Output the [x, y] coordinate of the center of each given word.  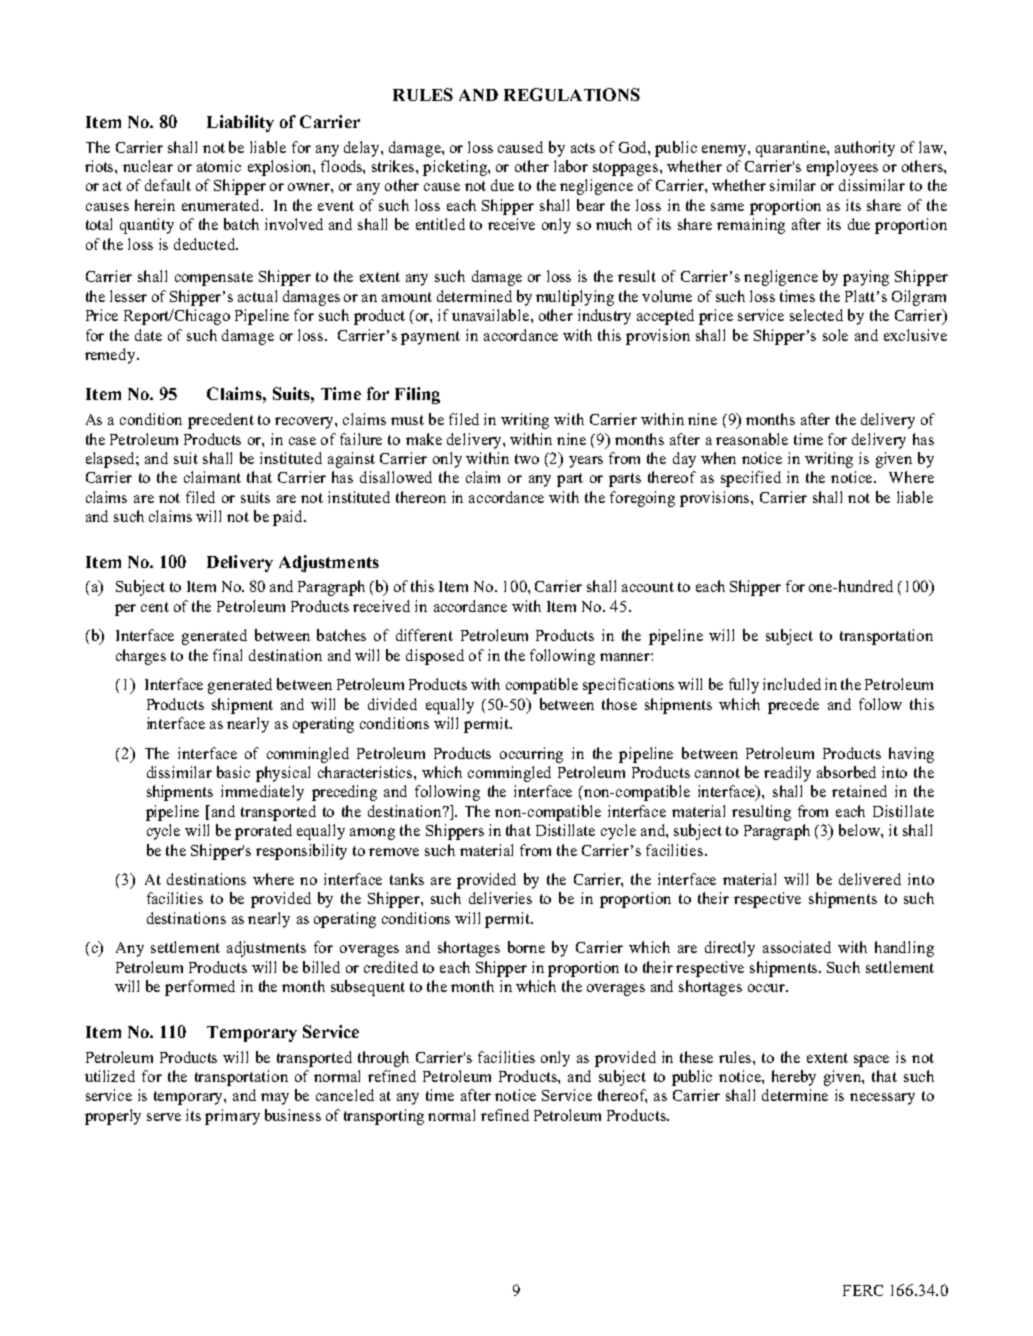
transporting [384, 1117]
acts [583, 148]
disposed [435, 657]
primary [232, 1117]
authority [865, 149]
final [227, 655]
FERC [863, 1290]
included [792, 684]
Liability [240, 123]
